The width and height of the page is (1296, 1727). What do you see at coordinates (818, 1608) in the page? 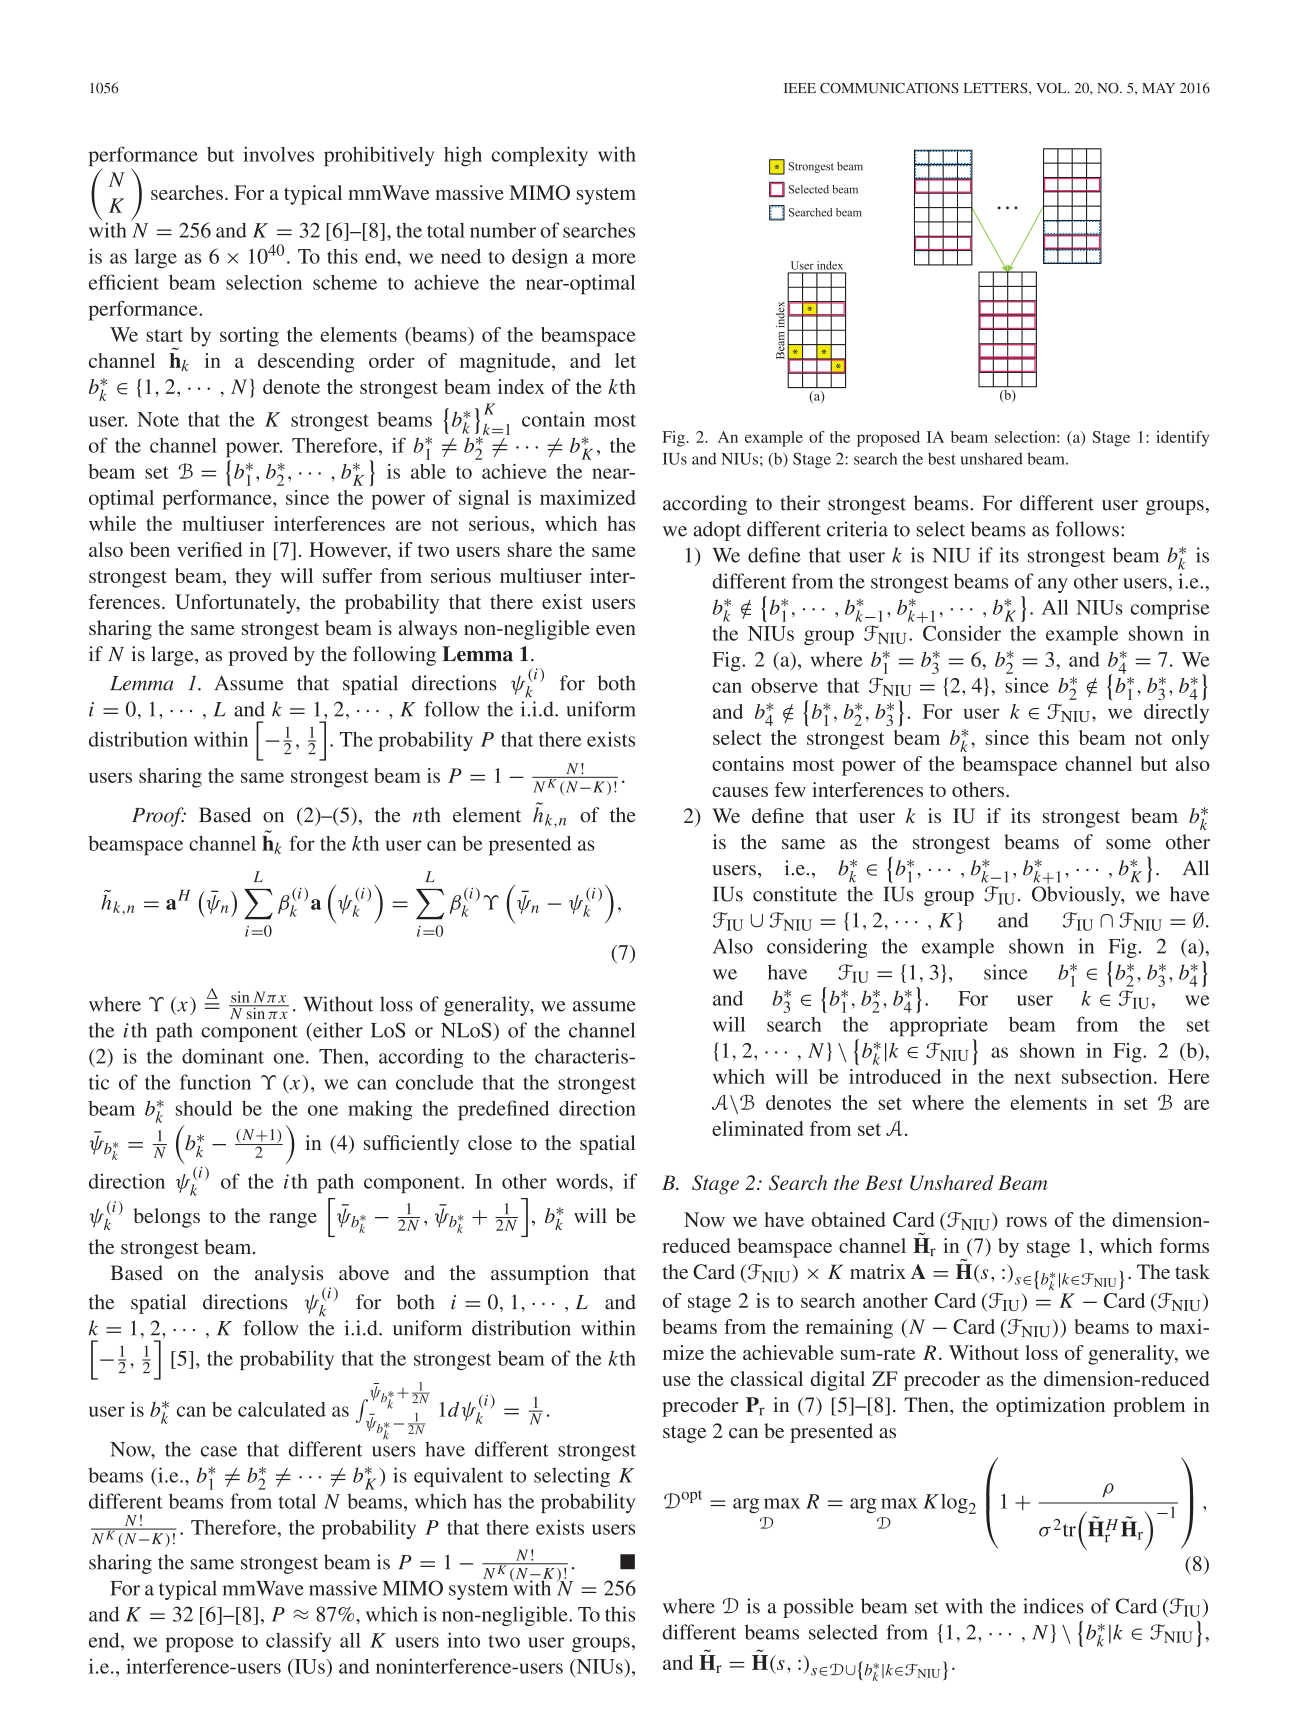
I see `possible` at bounding box center [818, 1608].
